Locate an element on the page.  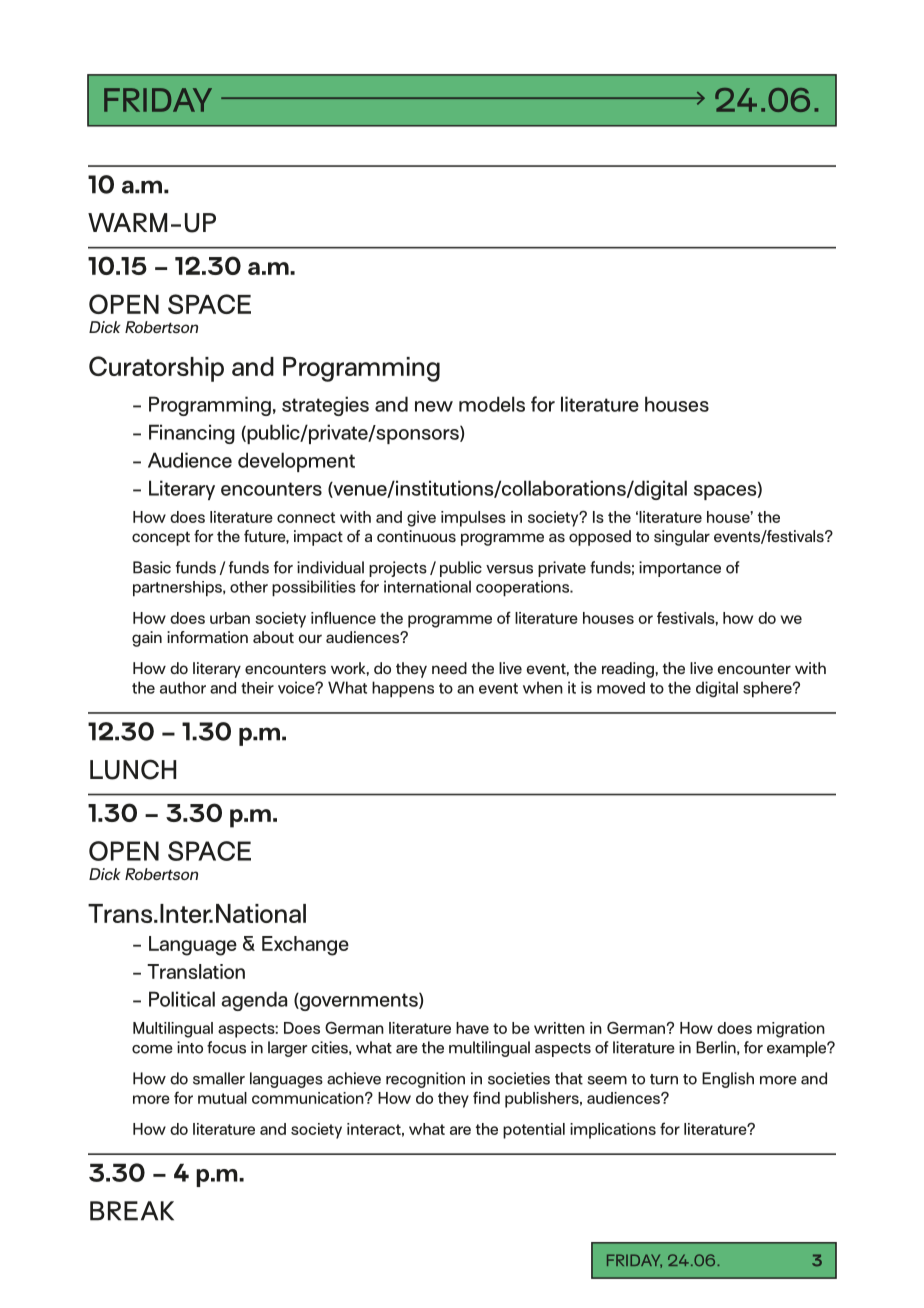
BREAK is located at coordinates (132, 1211).
